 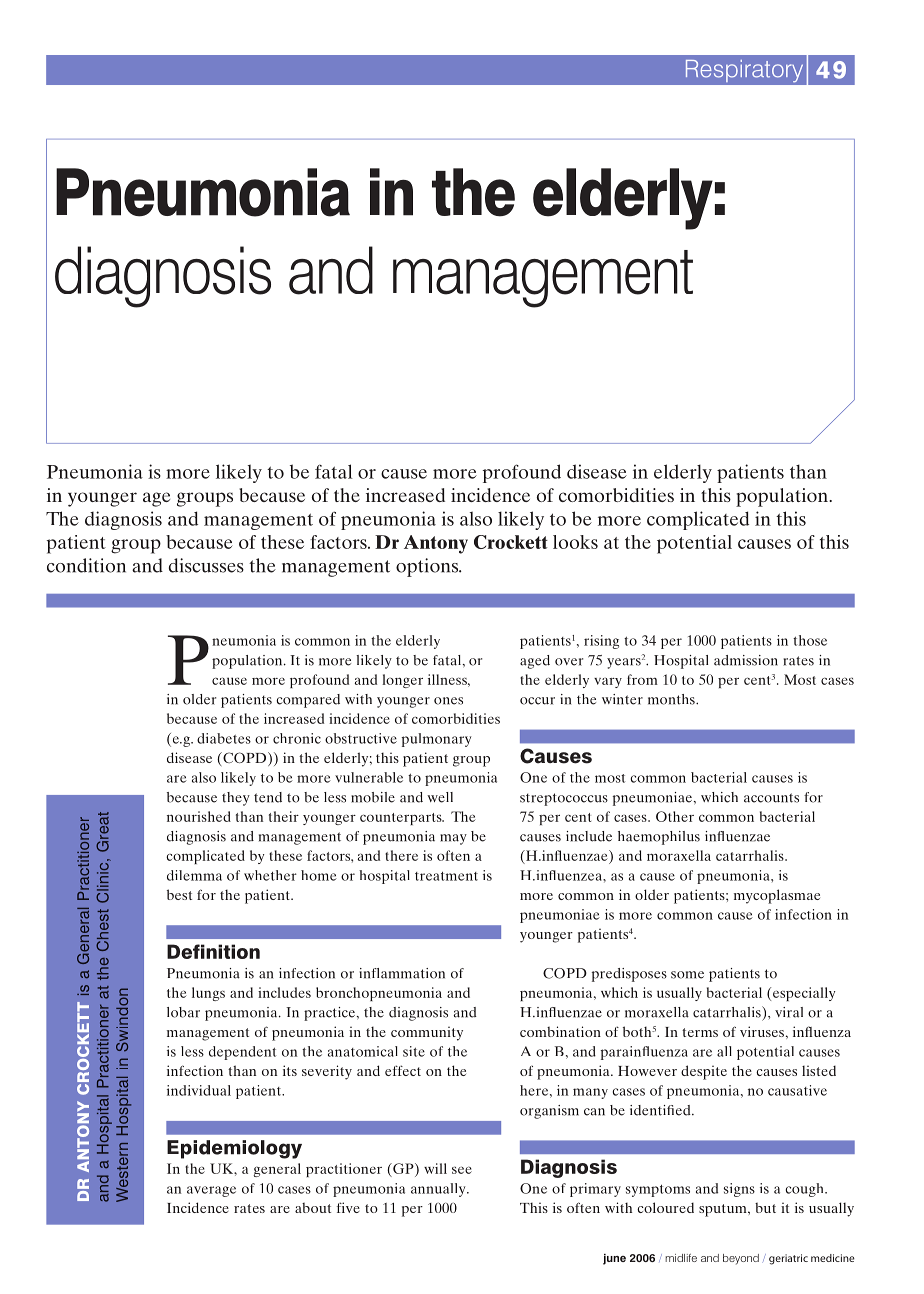 What do you see at coordinates (206, 565) in the page?
I see `discusses` at bounding box center [206, 565].
